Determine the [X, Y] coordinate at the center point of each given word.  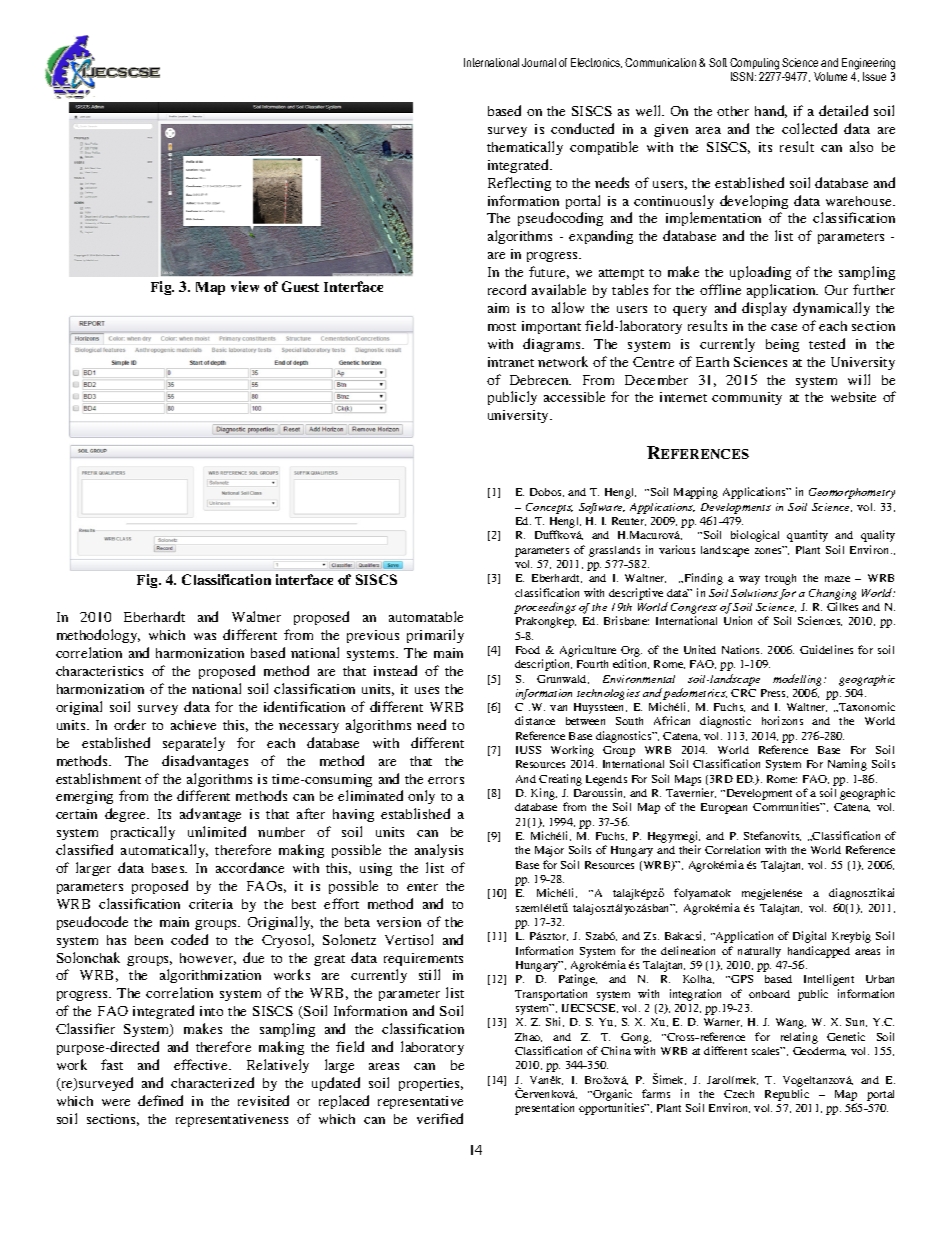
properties [431, 1084]
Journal [539, 62]
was [205, 636]
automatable [426, 616]
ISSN [743, 76]
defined [160, 1100]
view [245, 286]
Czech [739, 1094]
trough [780, 579]
